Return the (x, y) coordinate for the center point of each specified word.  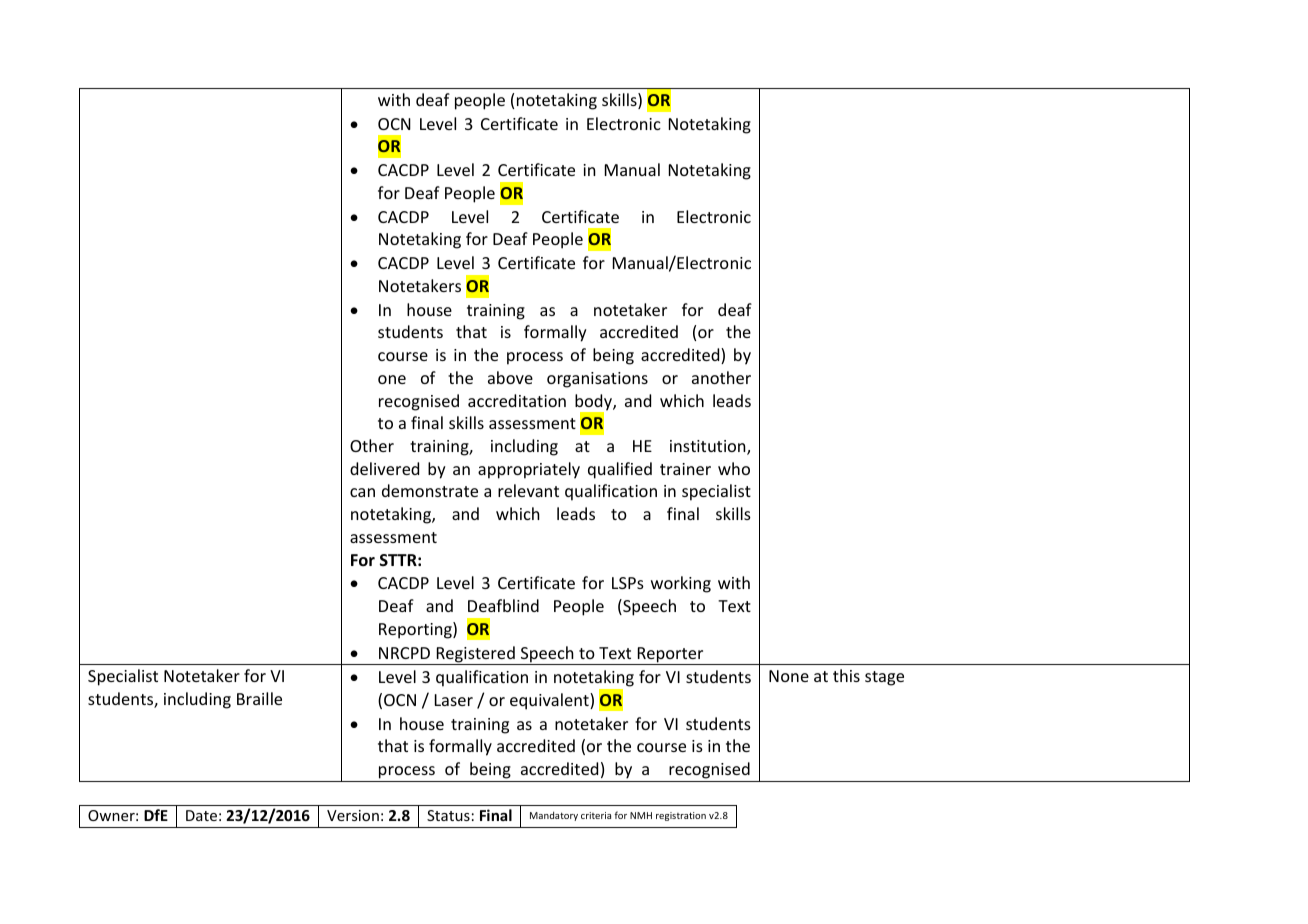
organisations (597, 380)
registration (681, 816)
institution (709, 447)
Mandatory (554, 816)
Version (353, 815)
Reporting (416, 630)
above (510, 377)
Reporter (670, 656)
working (681, 584)
